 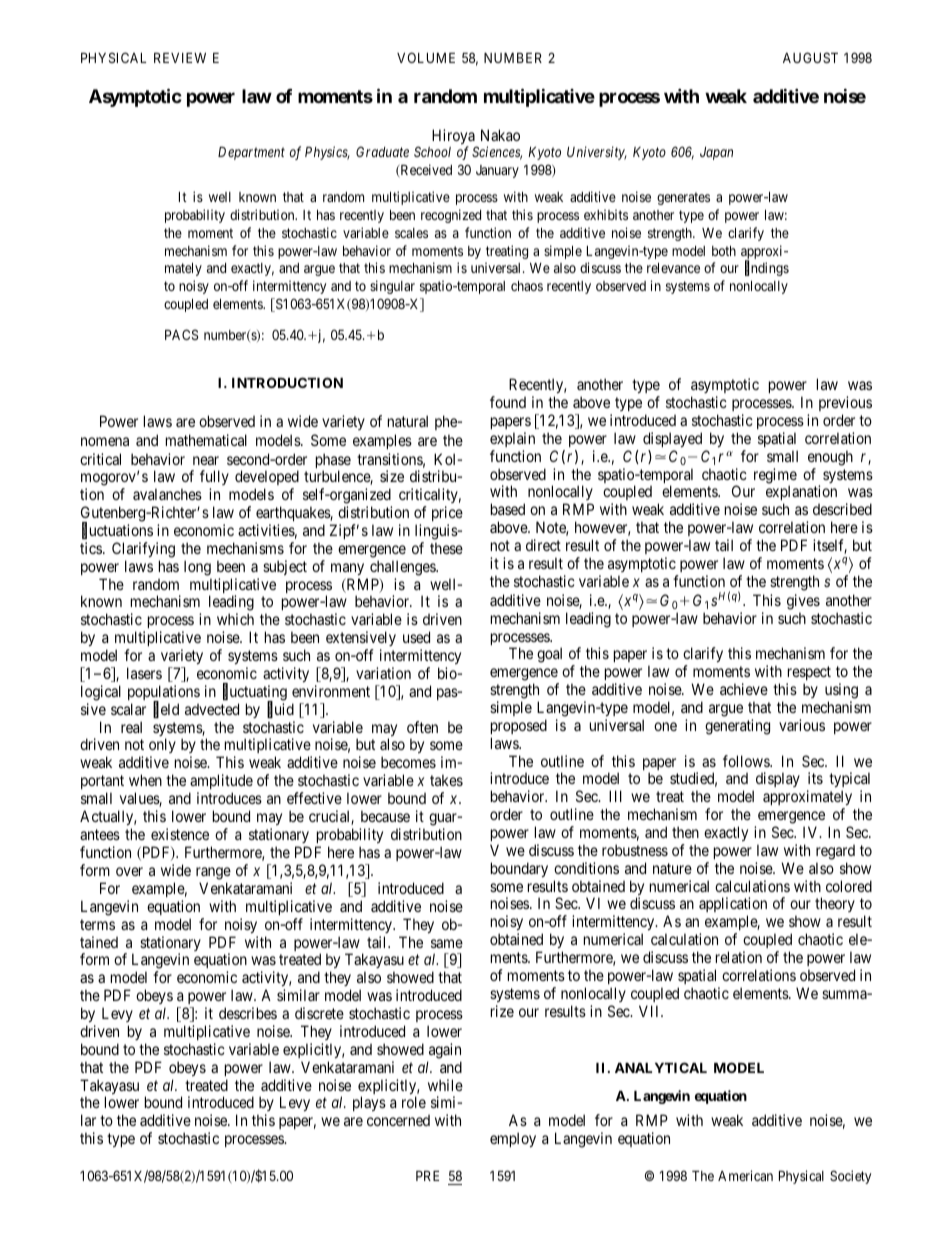 I want to click on regime, so click(x=775, y=477).
